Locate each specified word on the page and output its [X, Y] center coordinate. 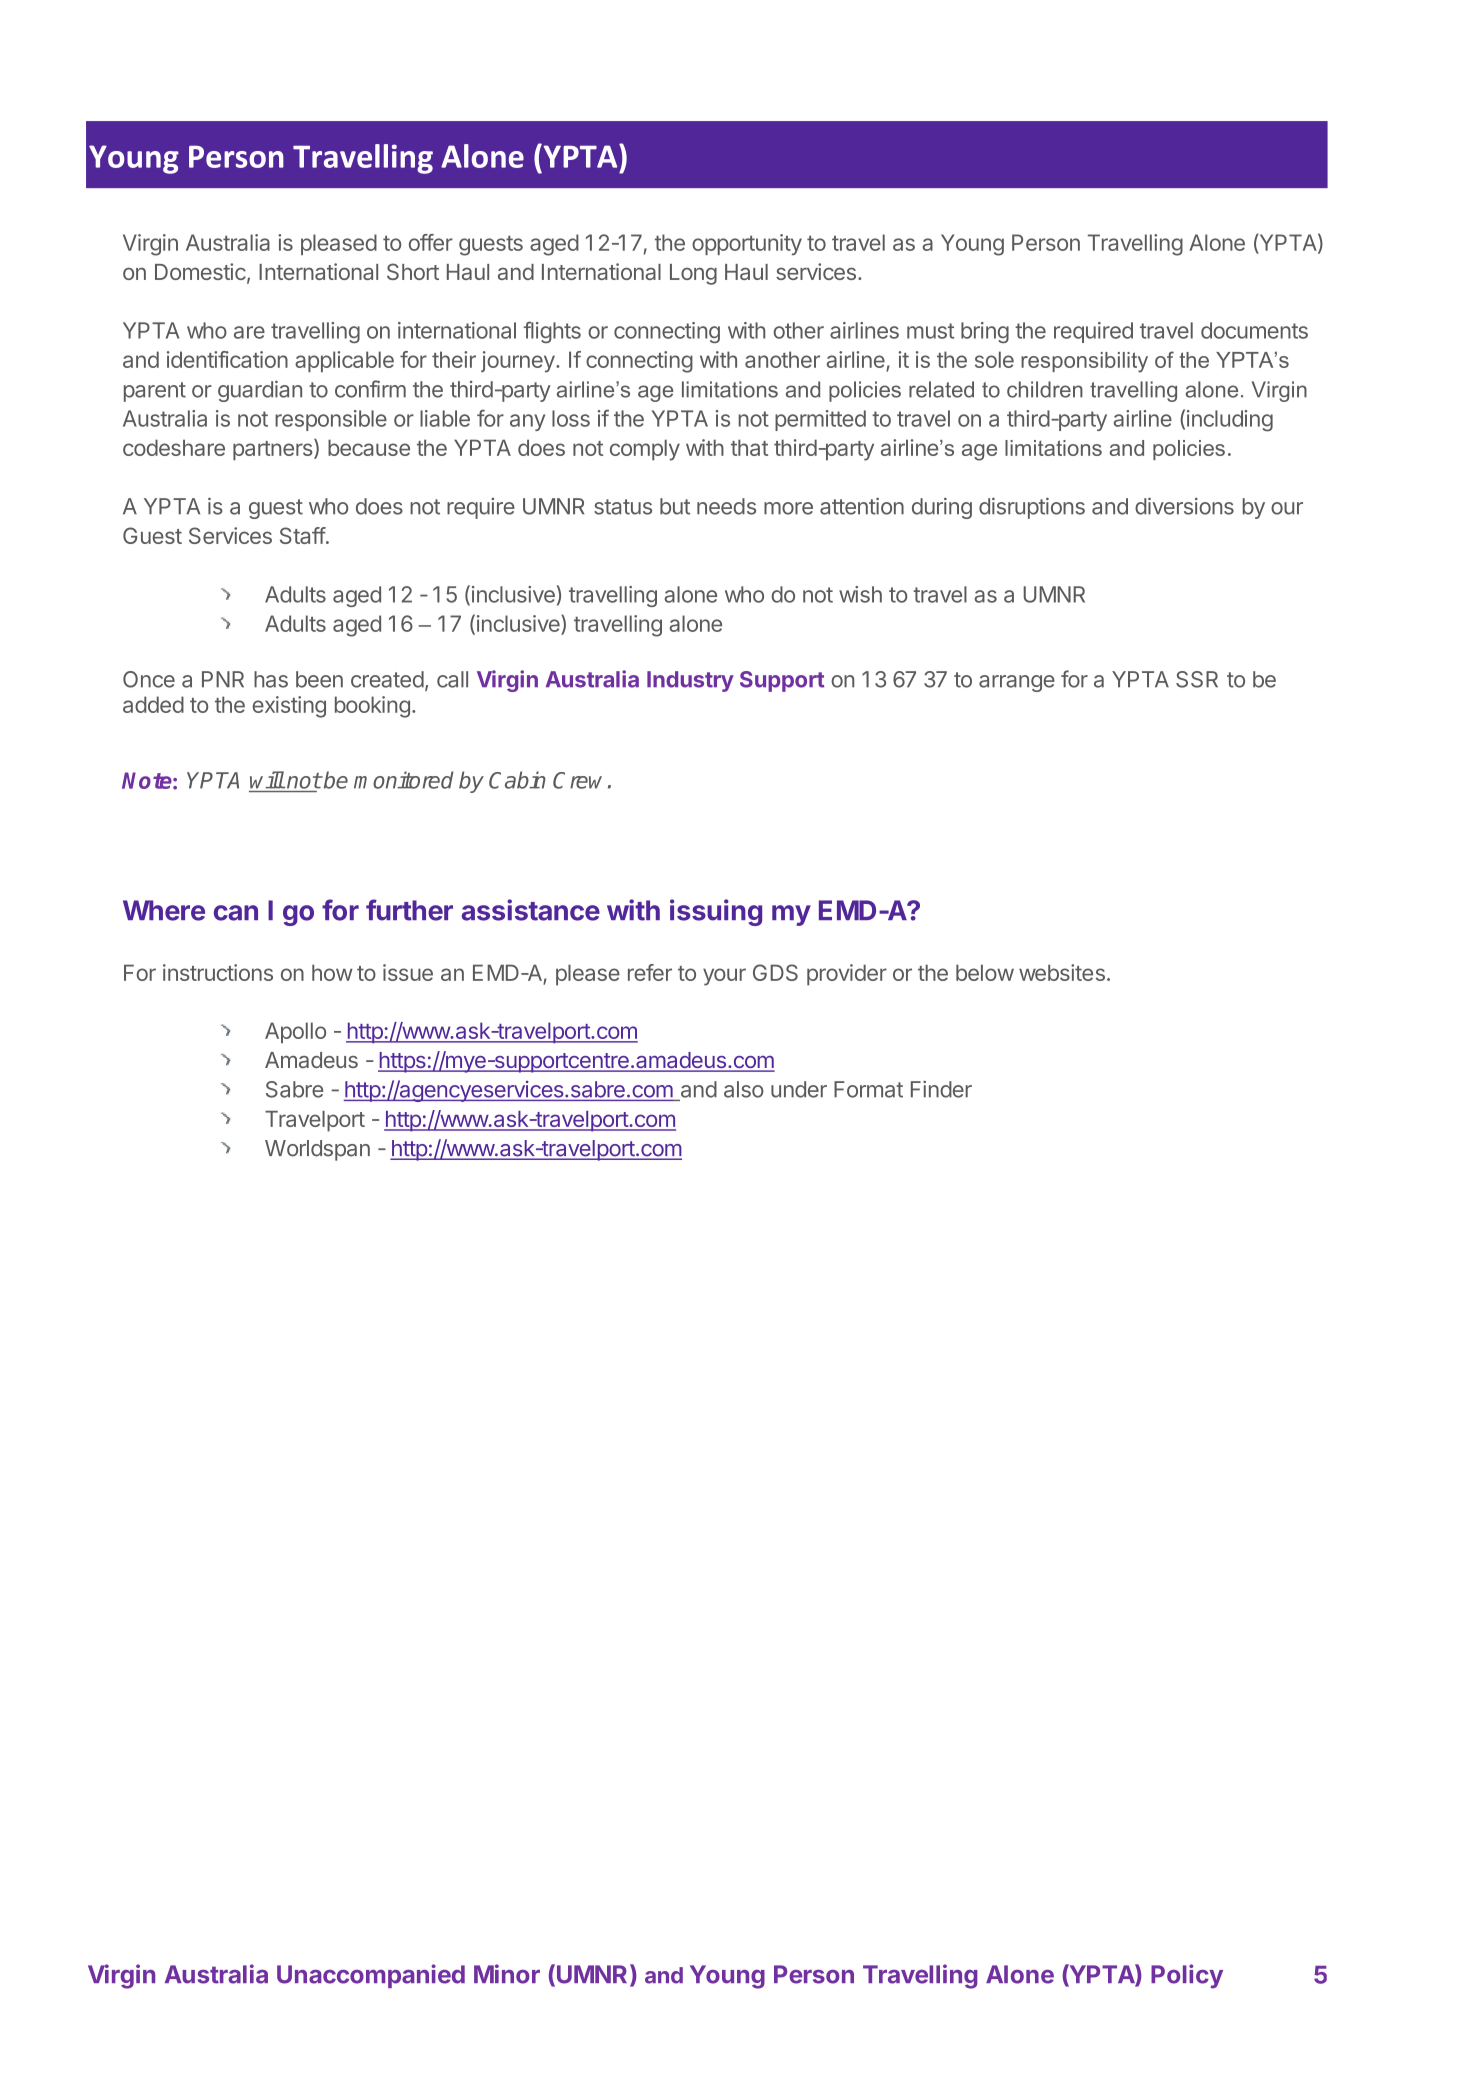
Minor [507, 1974]
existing [289, 707]
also [744, 1089]
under [799, 1089]
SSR [1197, 679]
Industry [690, 681]
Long [693, 274]
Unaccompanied [371, 1976]
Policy [1187, 1976]
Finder [941, 1089]
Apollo [295, 1032]
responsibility [1084, 362]
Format [868, 1089]
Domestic [200, 271]
